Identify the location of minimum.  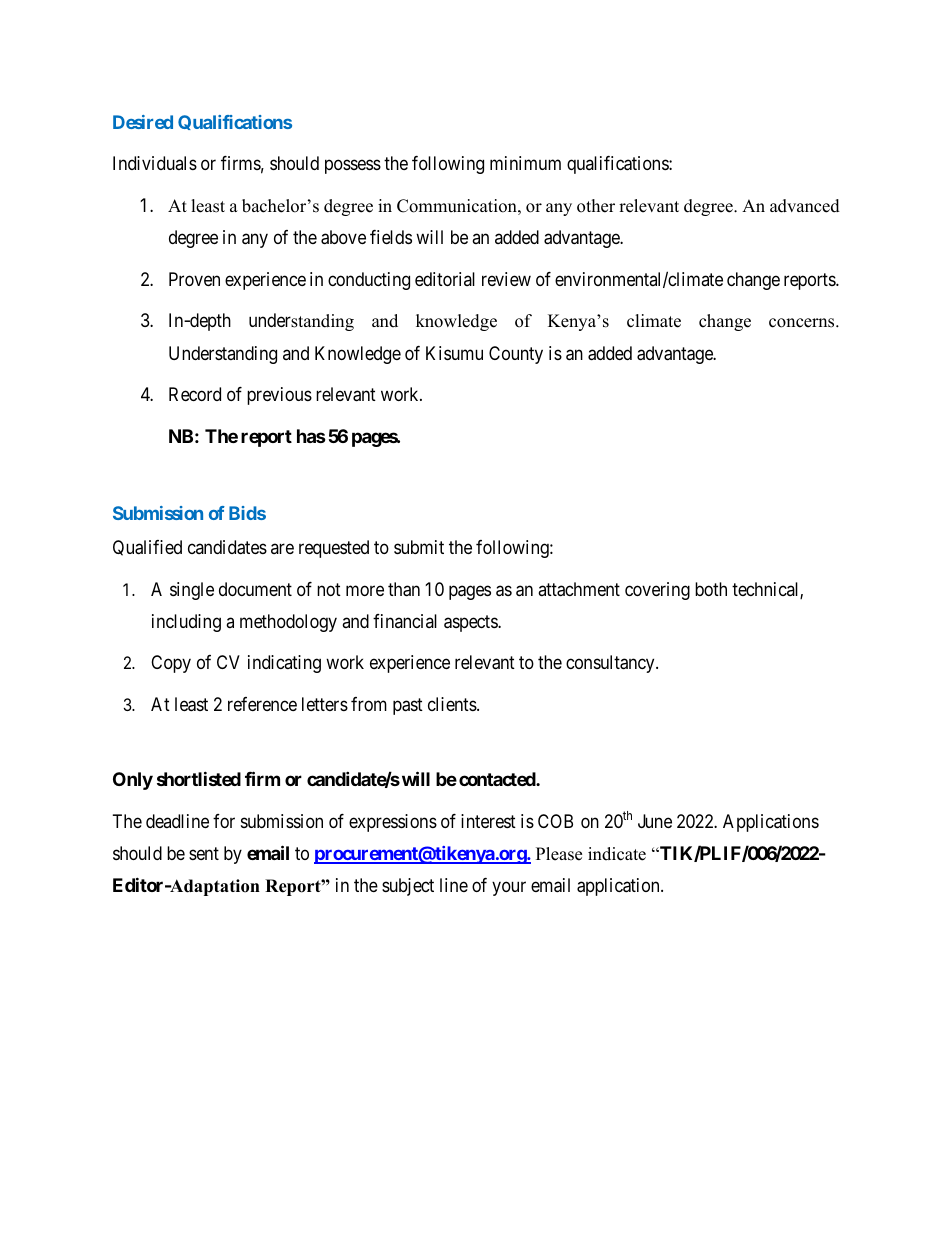
(525, 163).
